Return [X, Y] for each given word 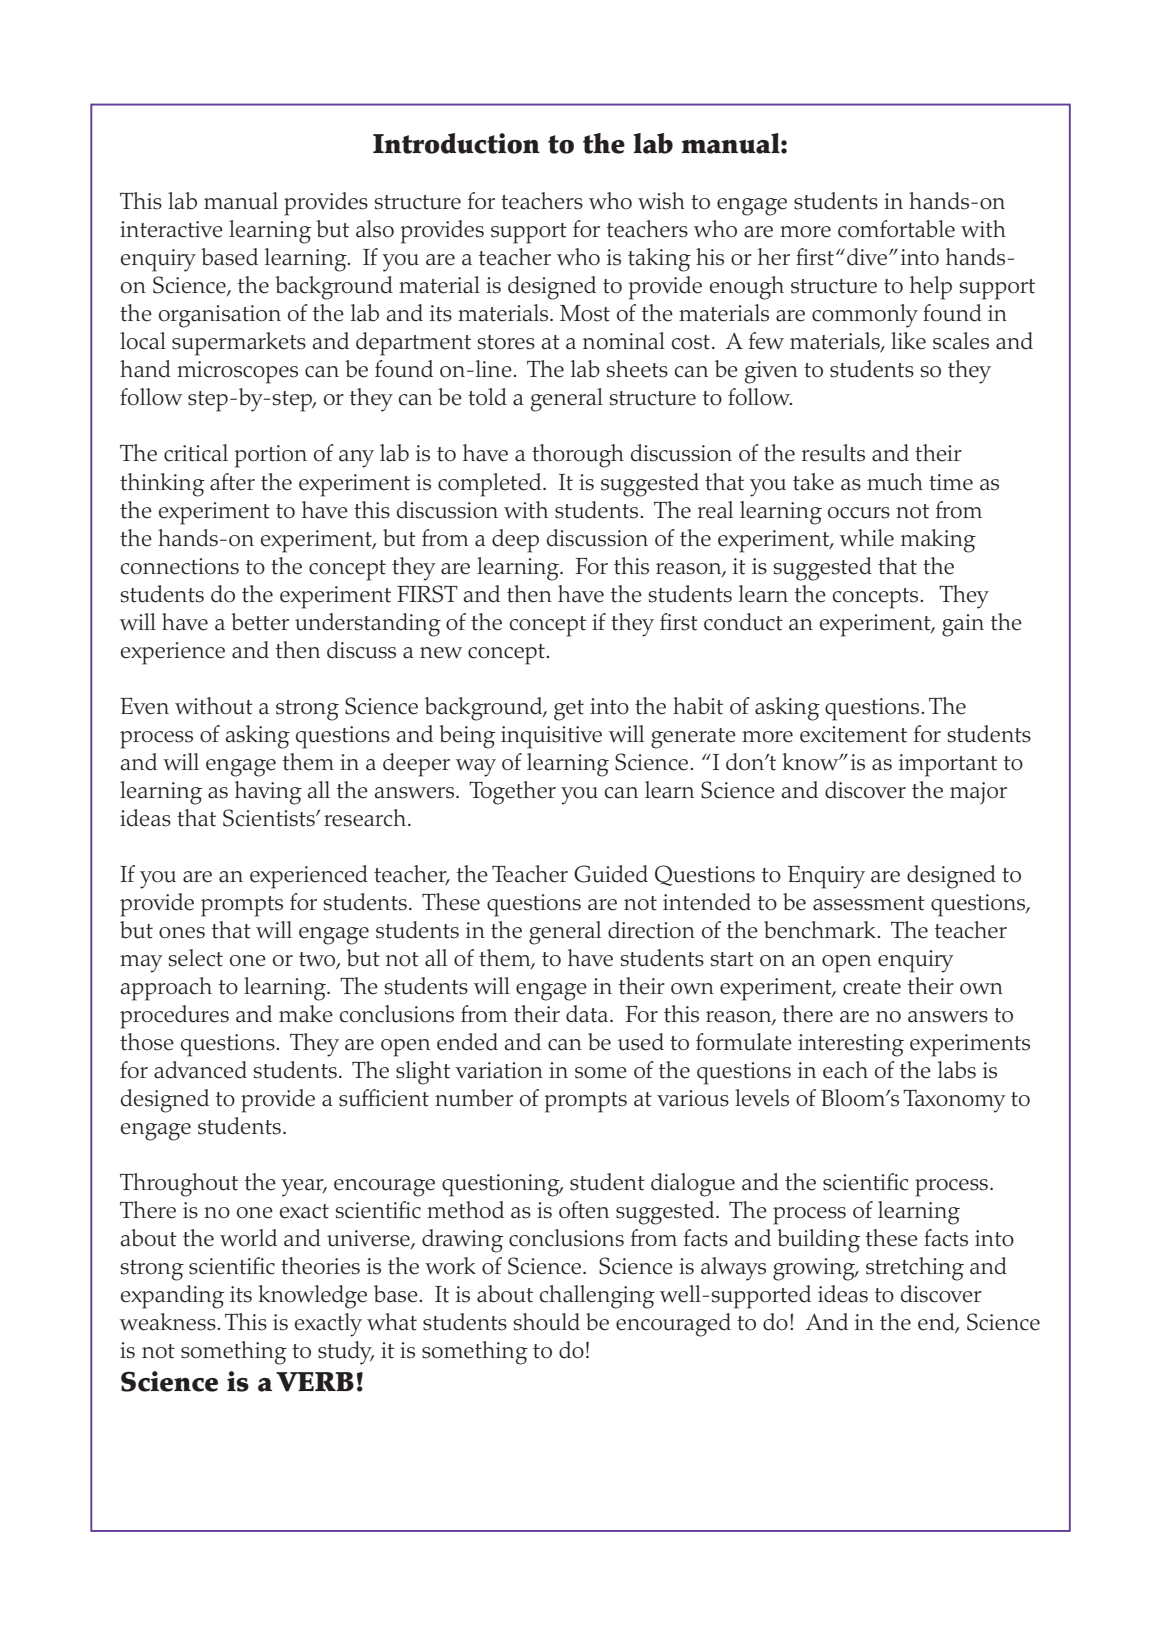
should [546, 1322]
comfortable [896, 229]
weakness [169, 1322]
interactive [171, 229]
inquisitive [551, 737]
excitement [853, 734]
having [268, 793]
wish [661, 201]
